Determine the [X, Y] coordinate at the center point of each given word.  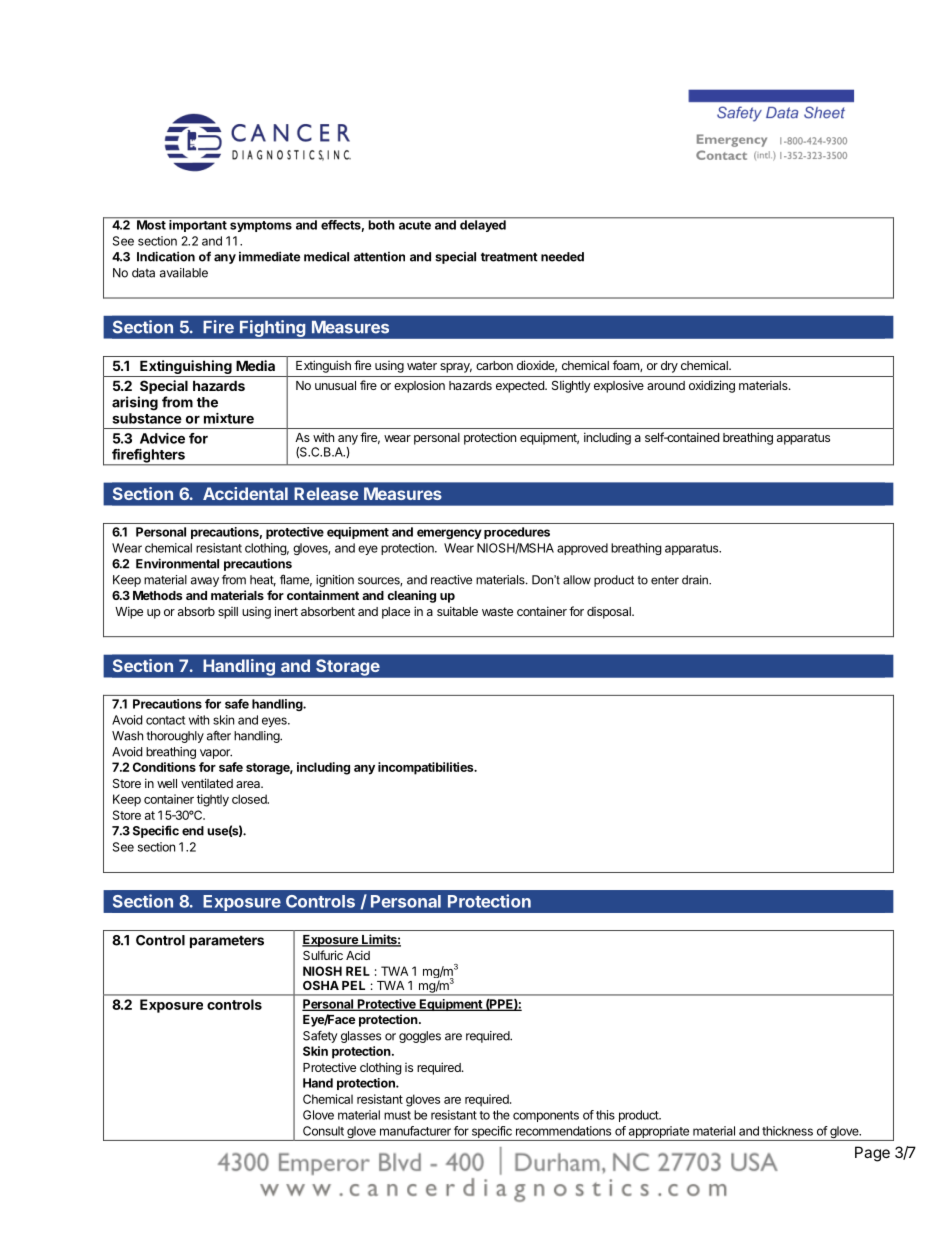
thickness [787, 1131]
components [546, 1116]
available [184, 273]
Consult [323, 1131]
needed [562, 257]
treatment [509, 257]
